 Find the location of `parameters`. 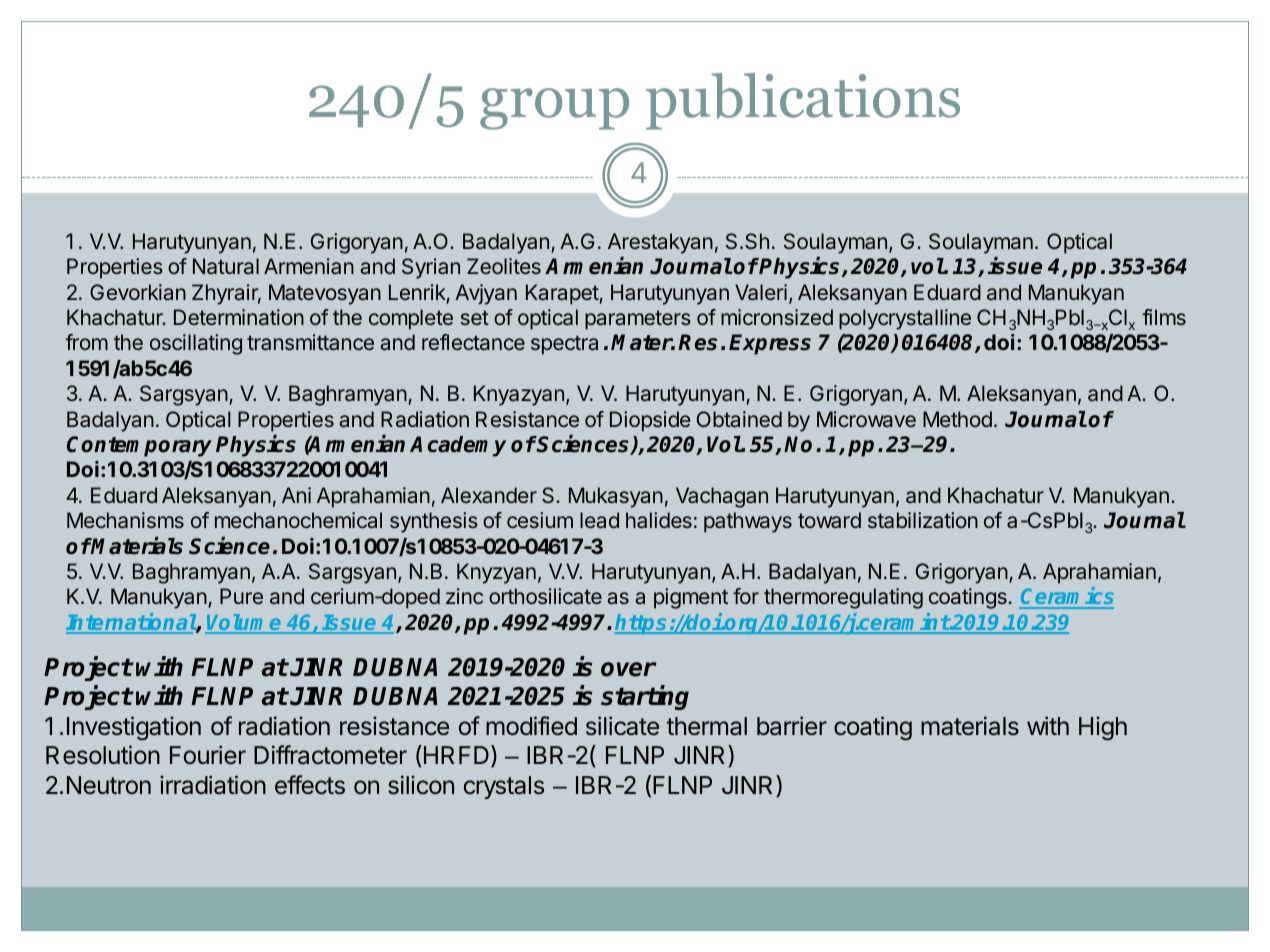

parameters is located at coordinates (638, 320).
